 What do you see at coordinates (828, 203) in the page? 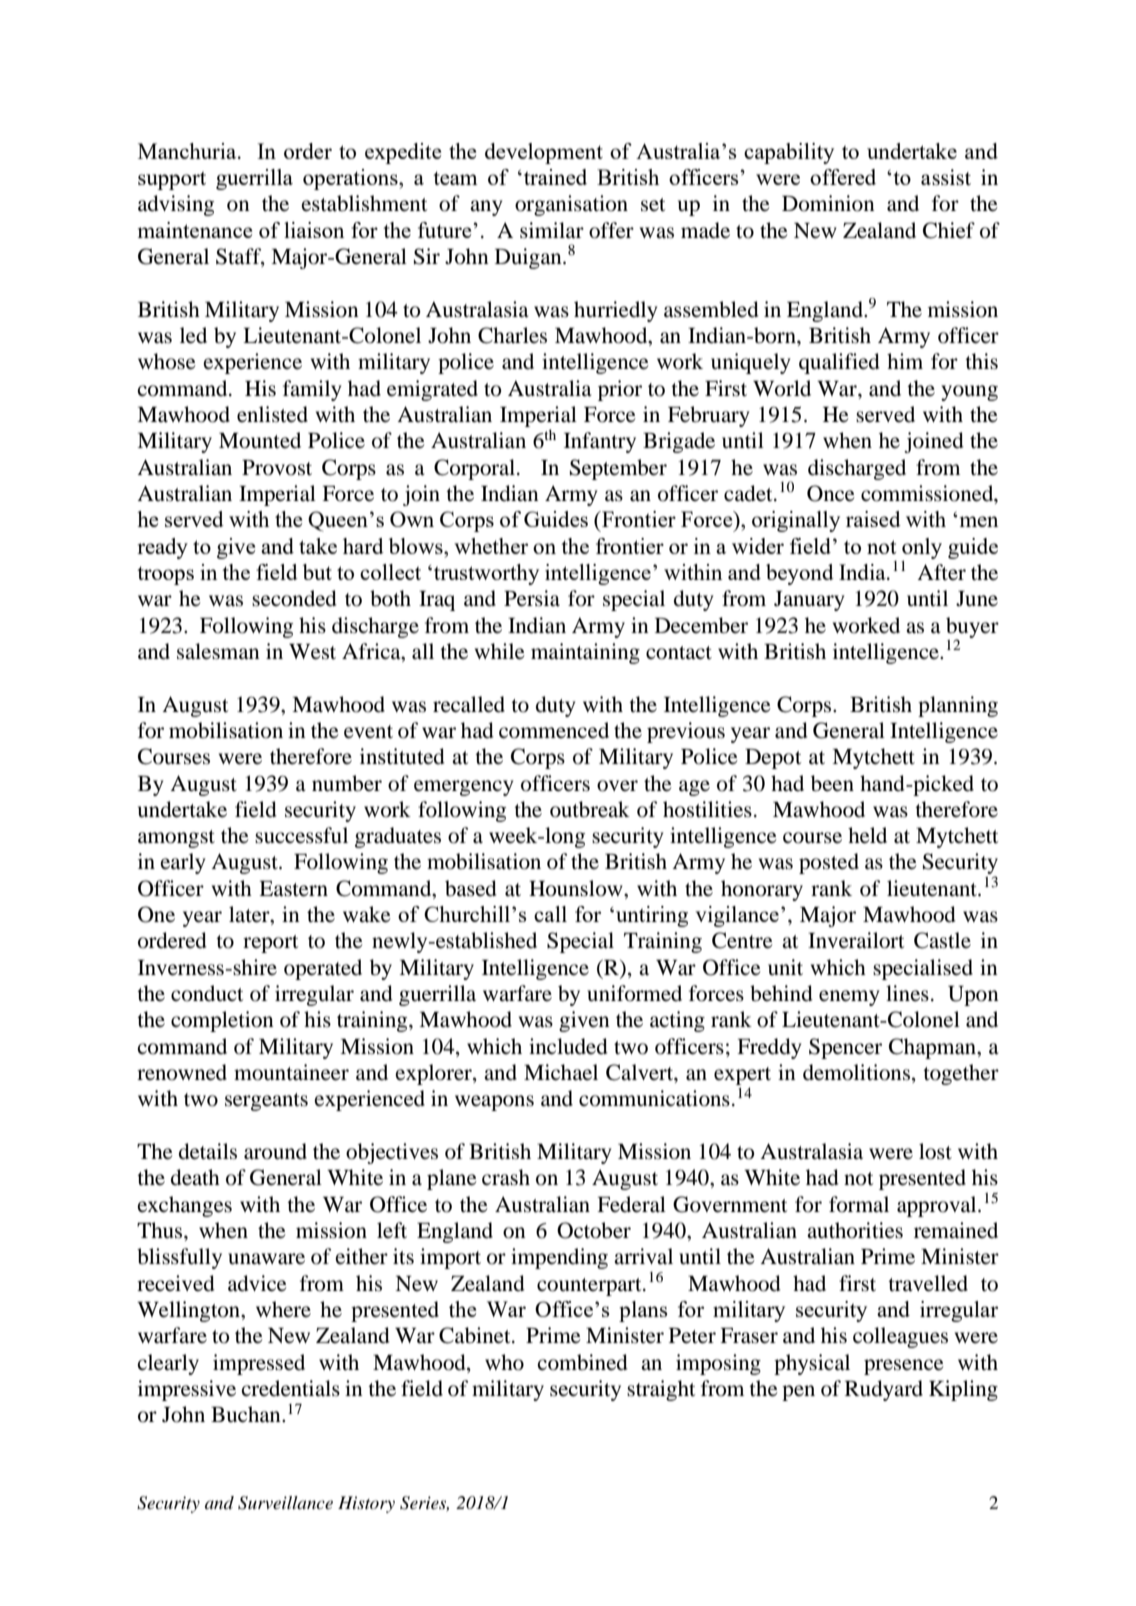
I see `Dominion` at bounding box center [828, 203].
